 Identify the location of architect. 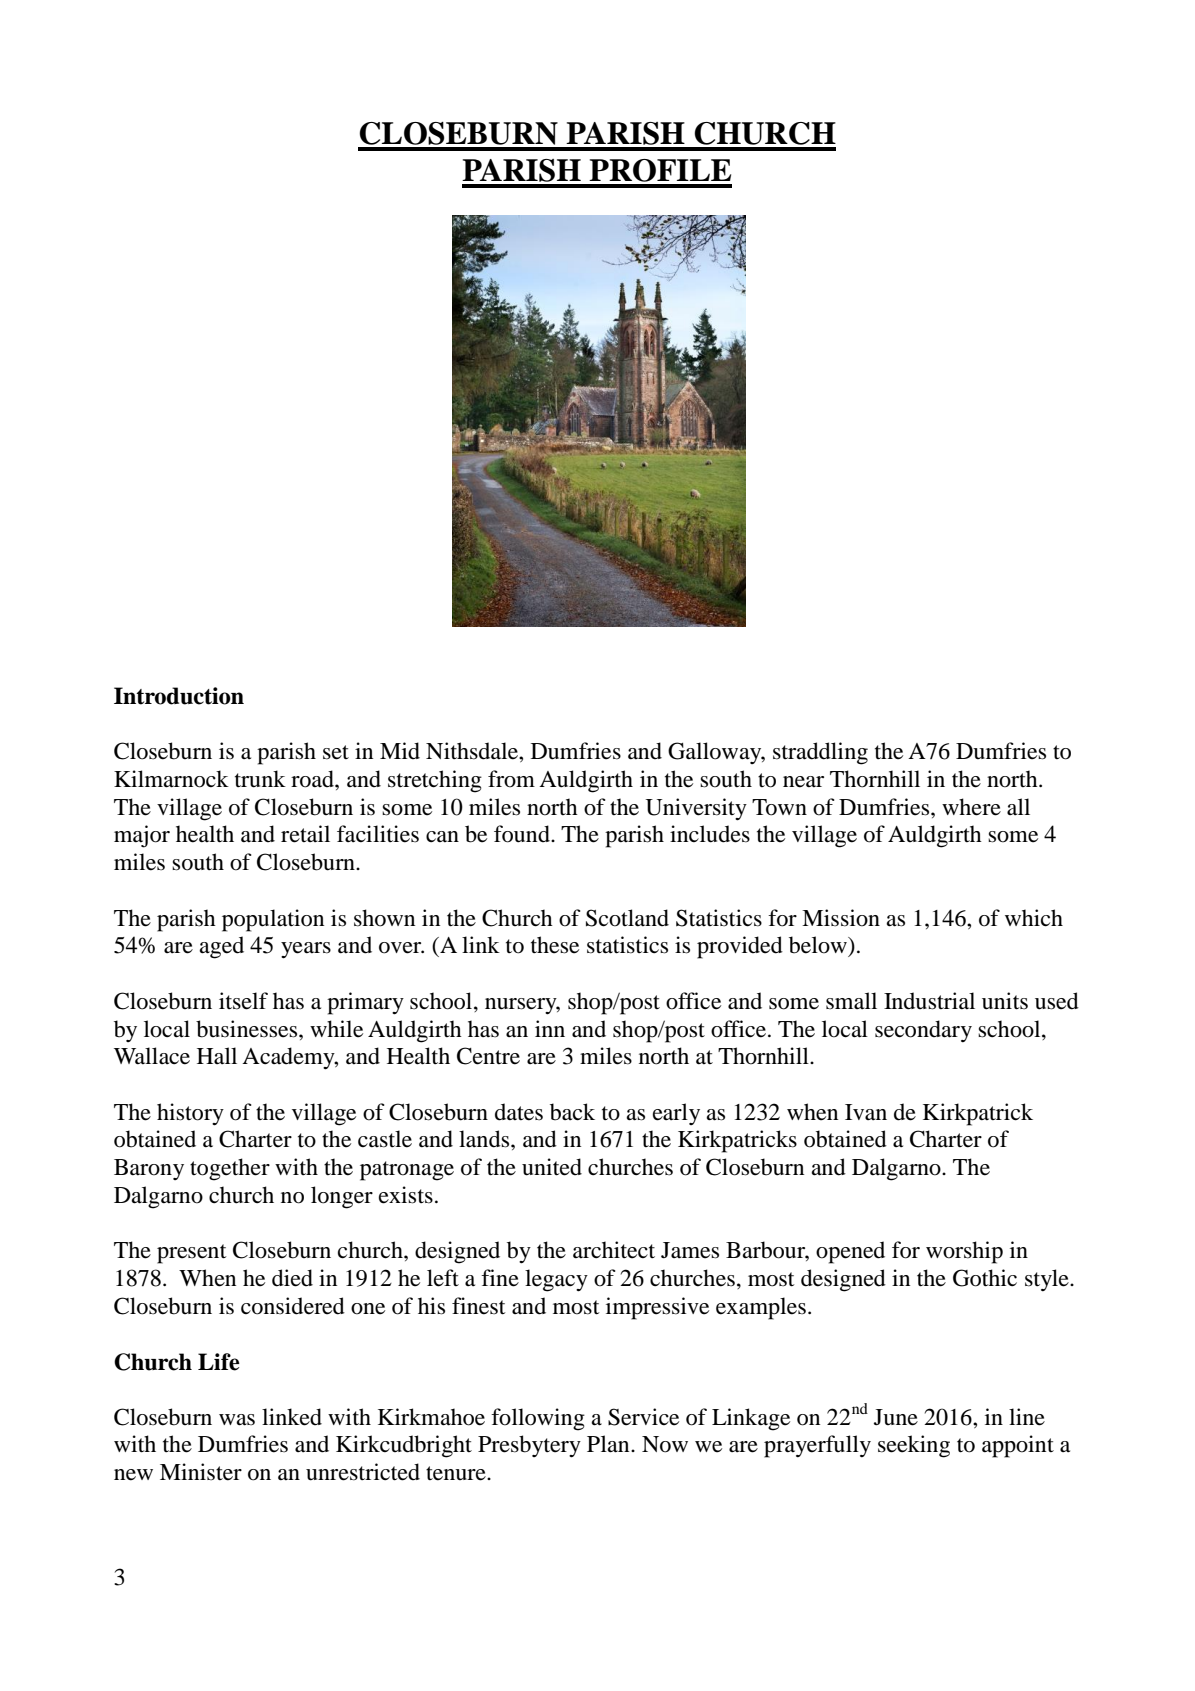
(614, 1250).
